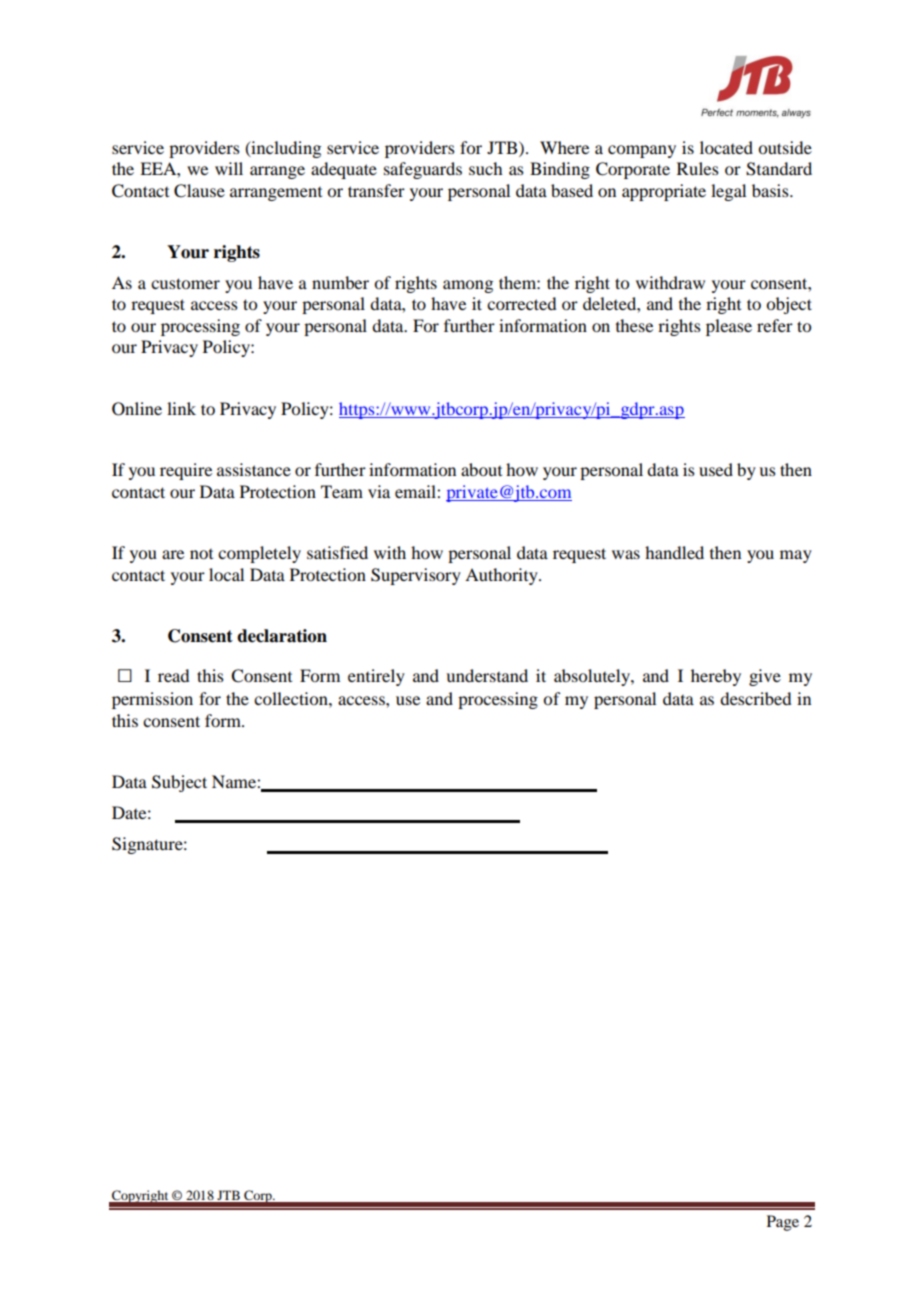  What do you see at coordinates (728, 192) in the document?
I see `legal` at bounding box center [728, 192].
